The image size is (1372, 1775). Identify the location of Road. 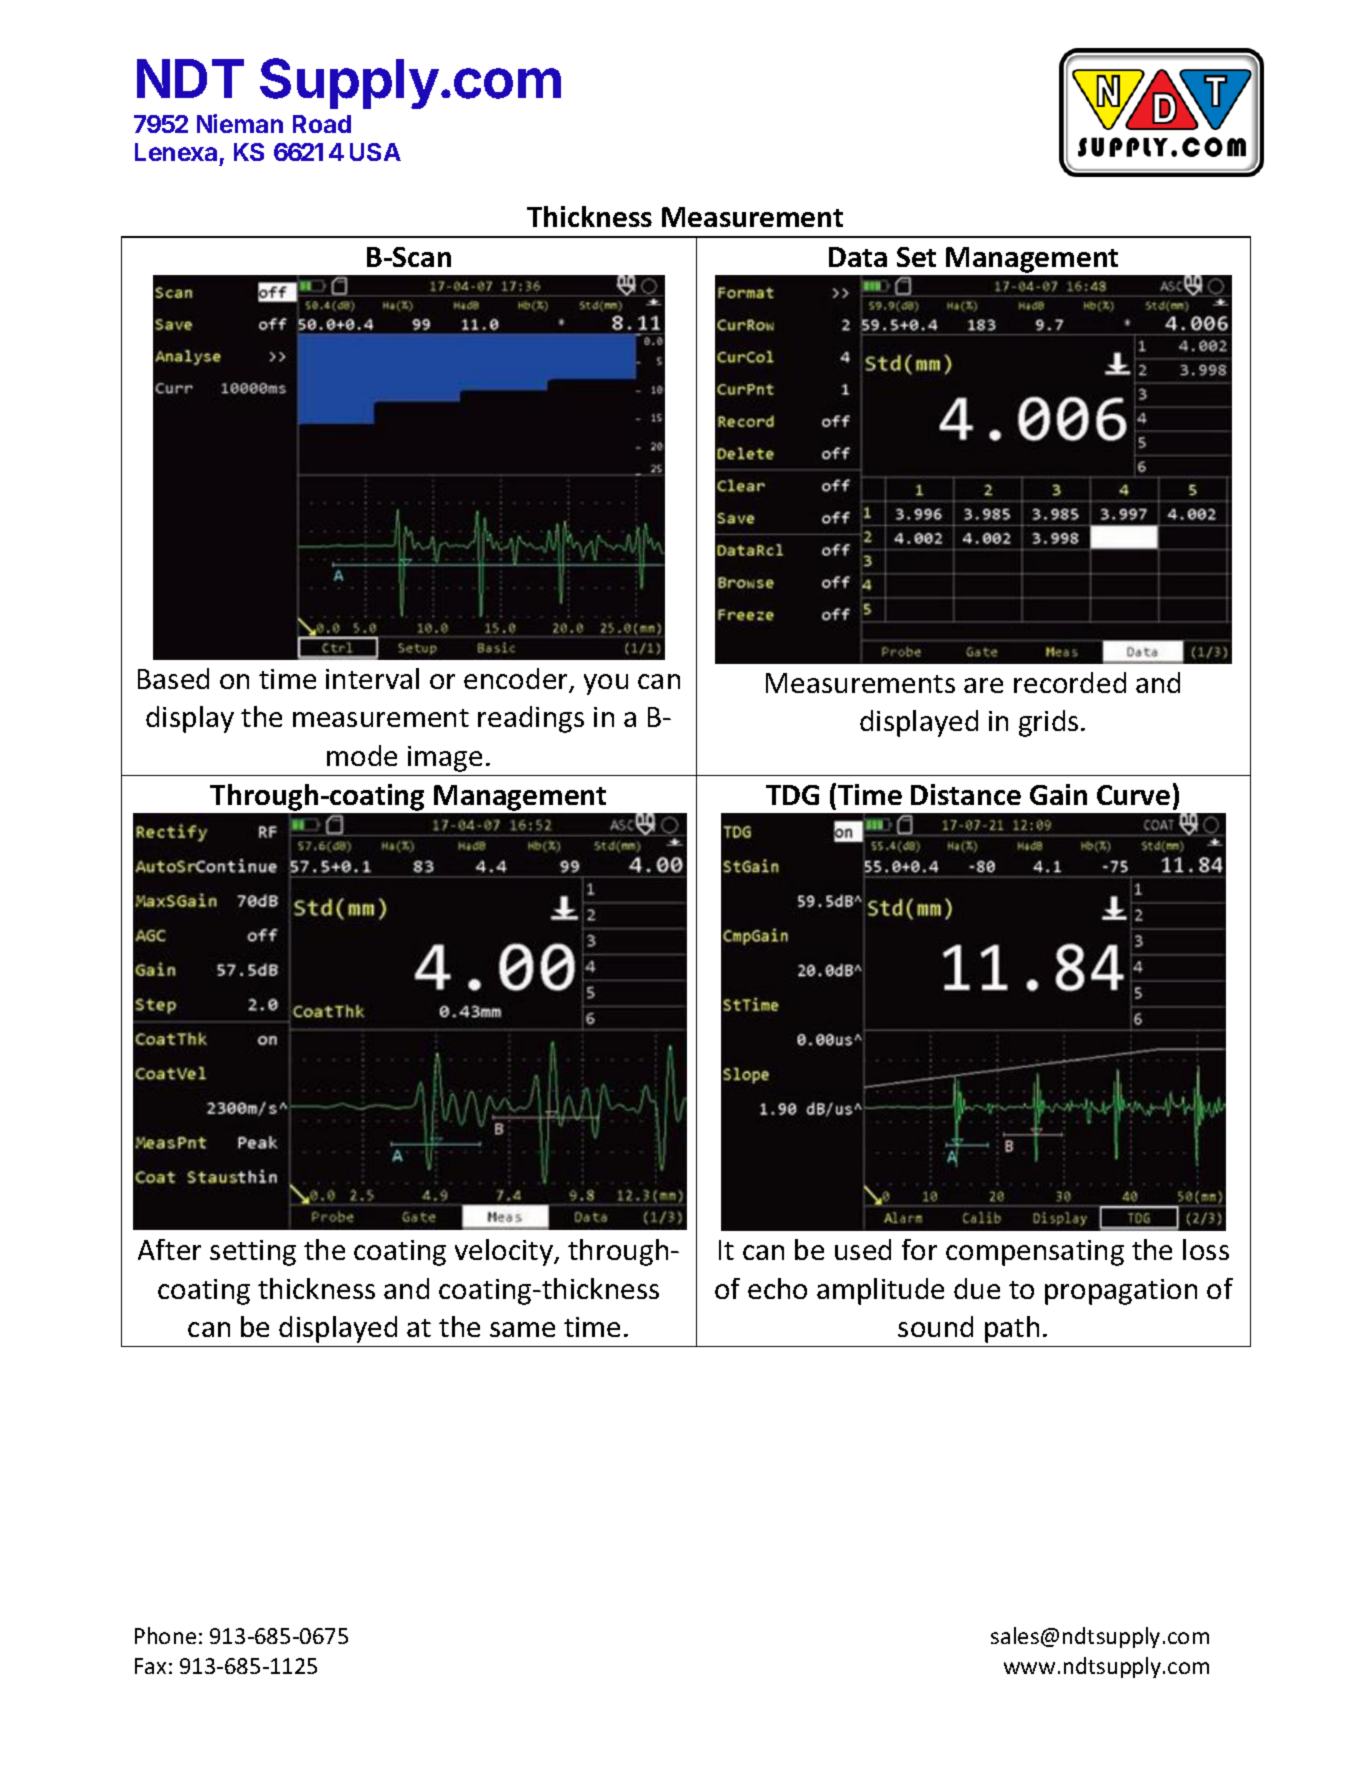
(322, 124).
